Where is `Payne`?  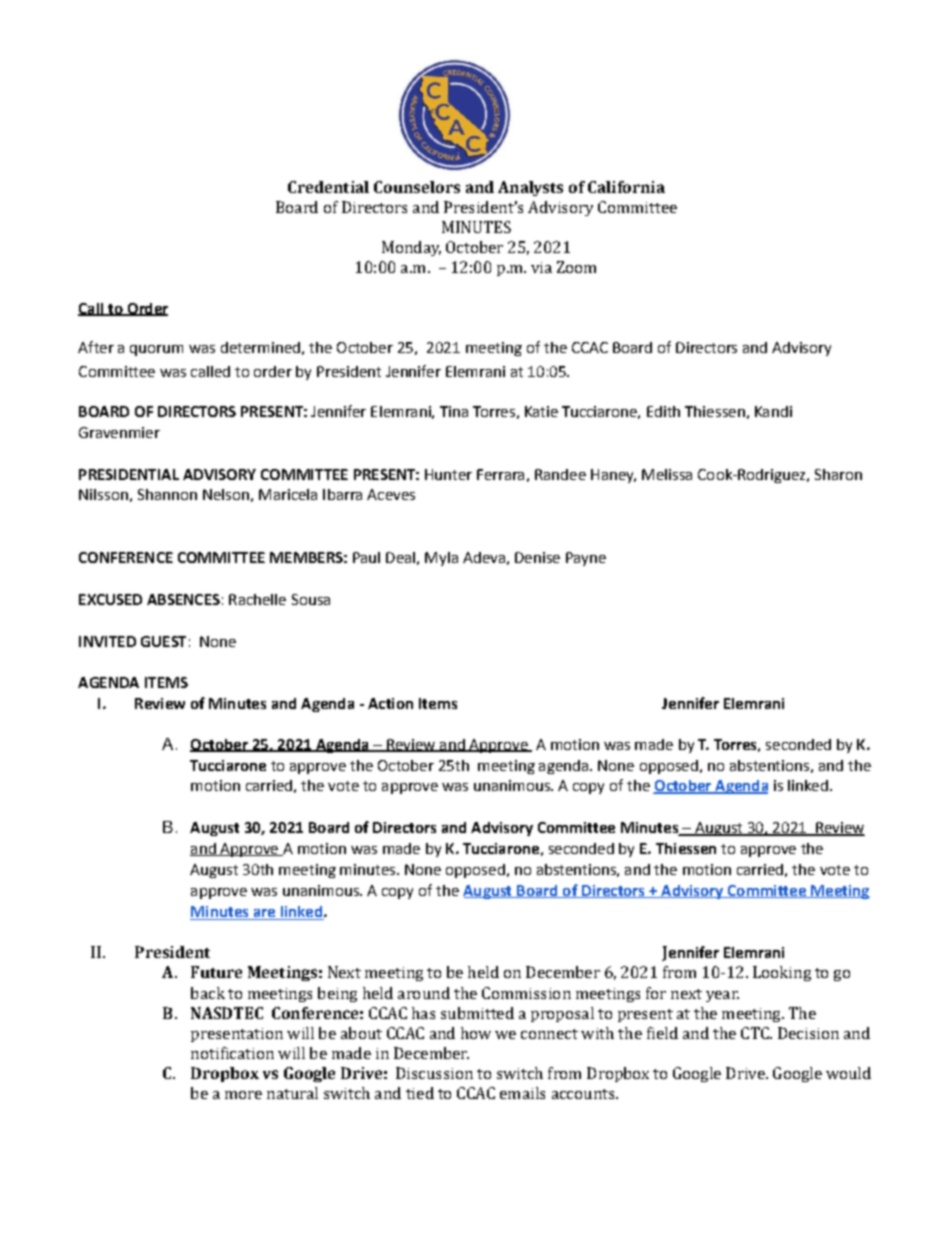 Payne is located at coordinates (586, 559).
